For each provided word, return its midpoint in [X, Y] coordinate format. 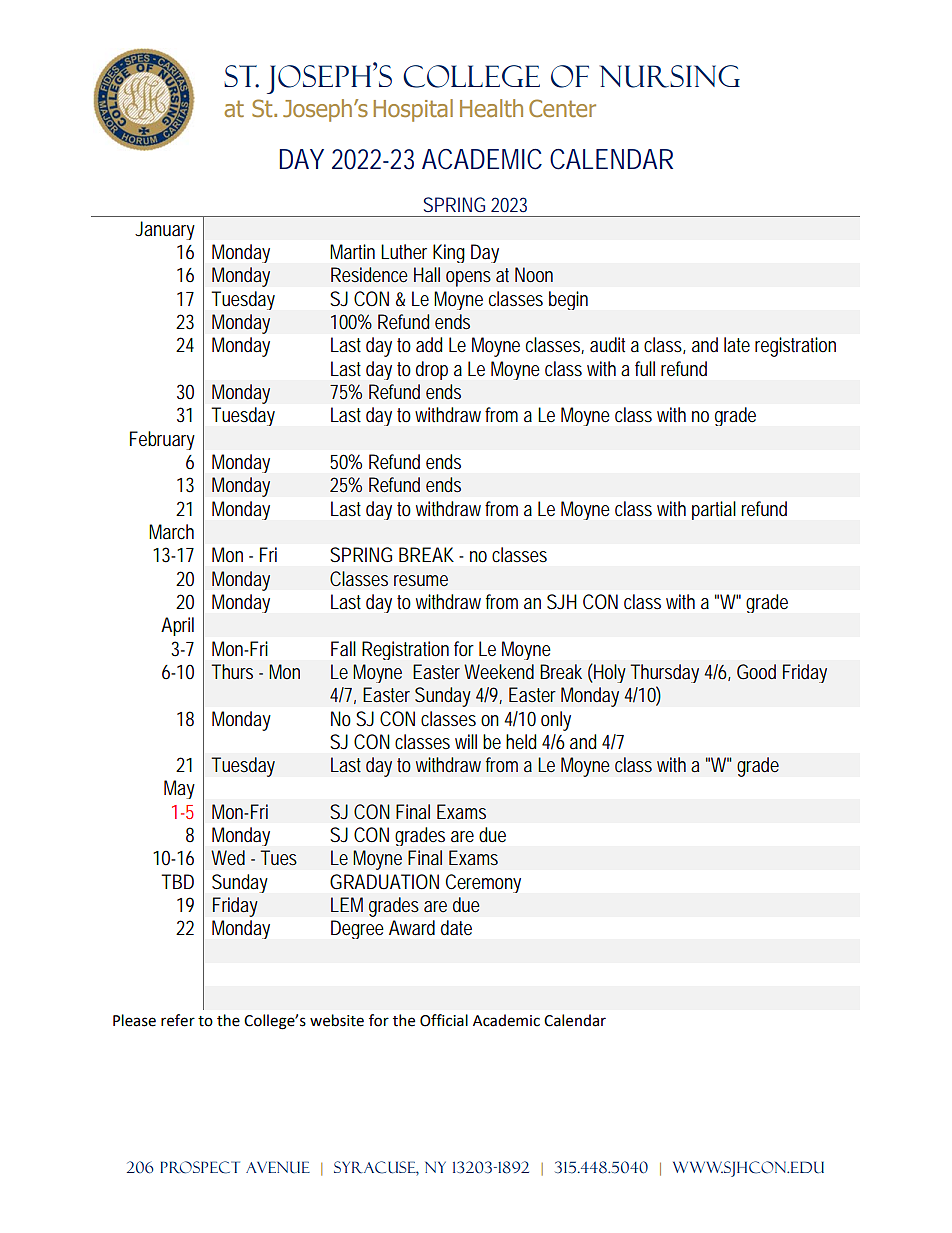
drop [432, 370]
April [177, 626]
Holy [609, 673]
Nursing [670, 76]
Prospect [200, 1167]
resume [421, 580]
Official [444, 1020]
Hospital [413, 110]
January [165, 230]
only [556, 721]
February [162, 440]
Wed [228, 857]
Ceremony [483, 883]
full [645, 368]
